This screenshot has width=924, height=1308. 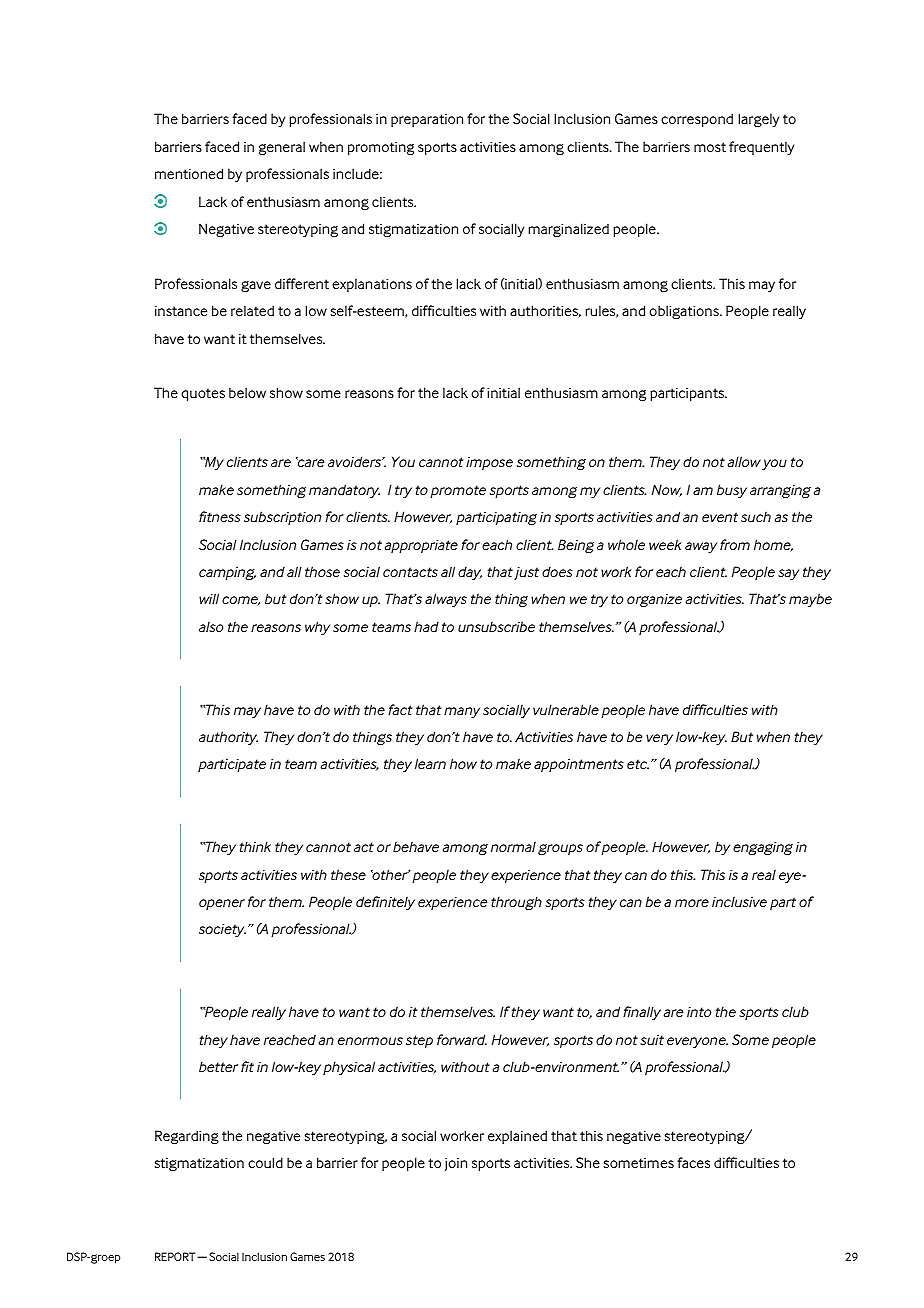 What do you see at coordinates (265, 1162) in the screenshot?
I see `could` at bounding box center [265, 1162].
